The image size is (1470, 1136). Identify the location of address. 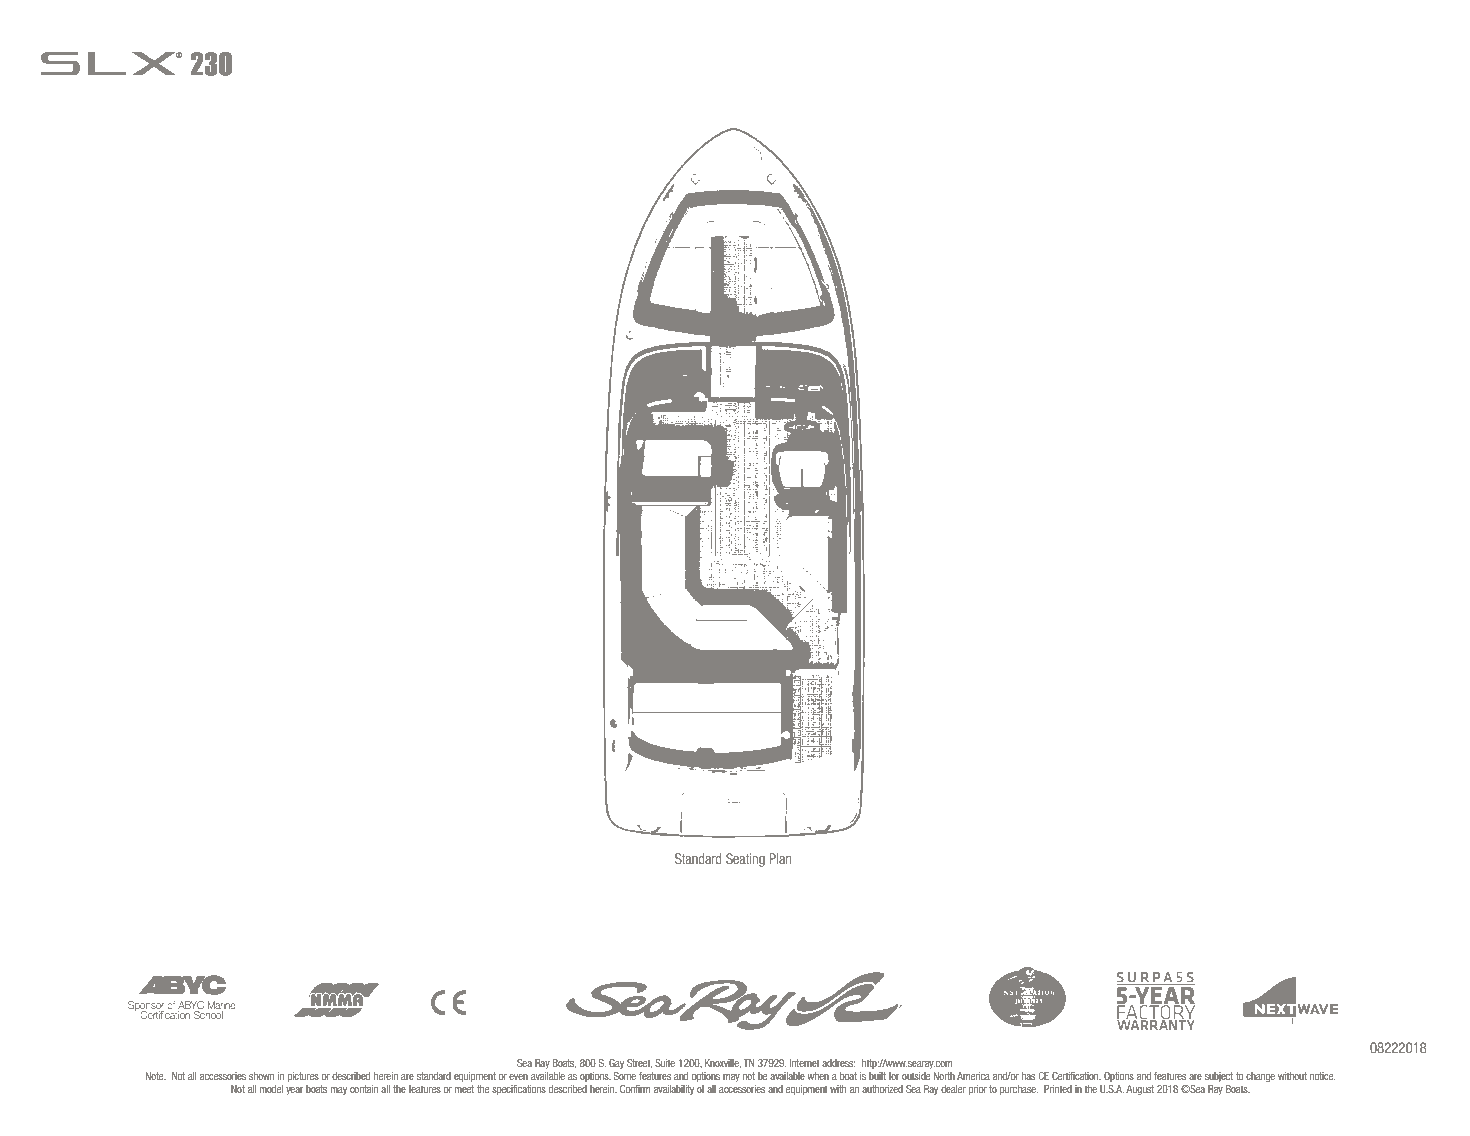
(838, 1063).
